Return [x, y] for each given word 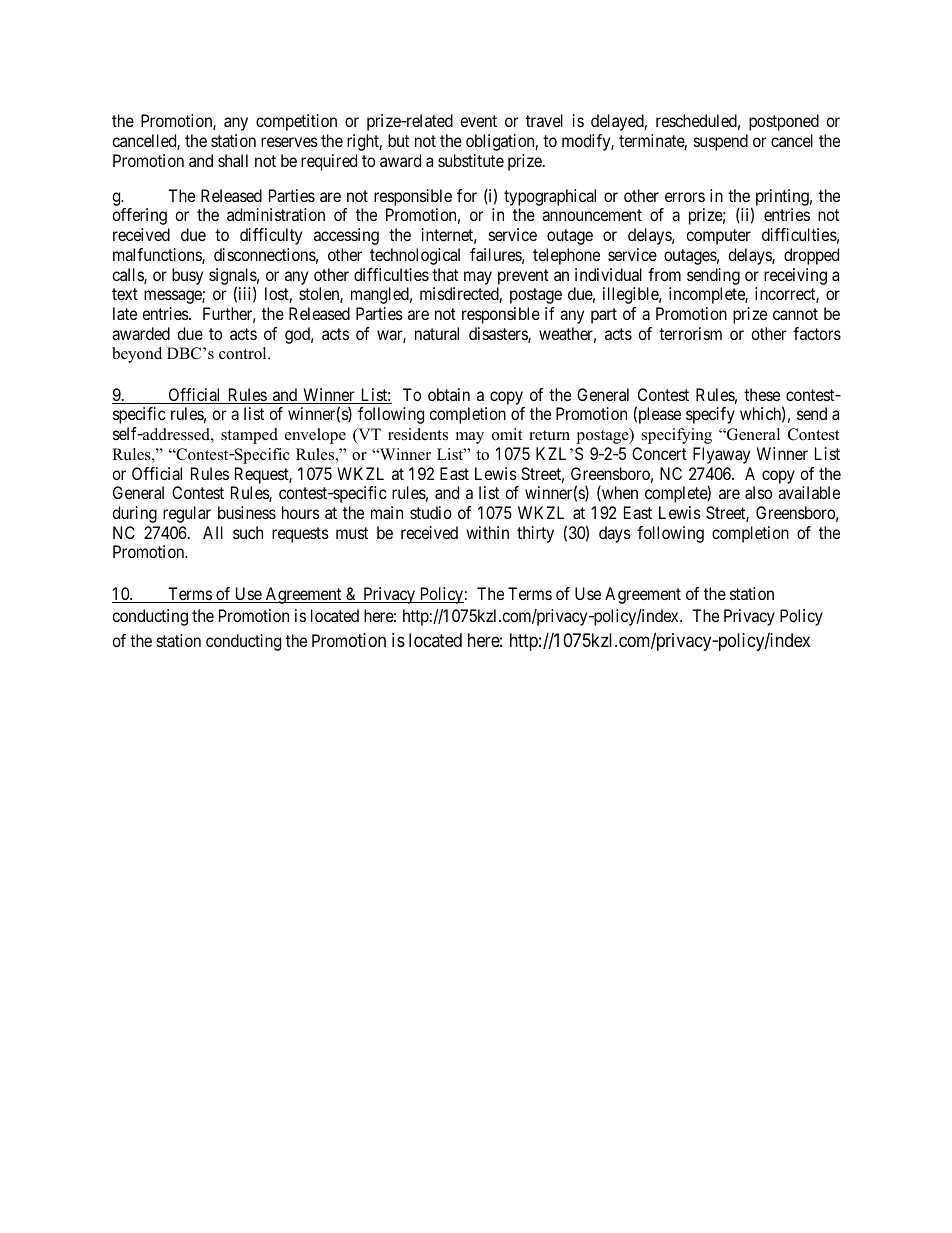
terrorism [690, 333]
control [244, 353]
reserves [289, 142]
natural [437, 333]
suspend [721, 142]
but [398, 140]
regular [187, 514]
